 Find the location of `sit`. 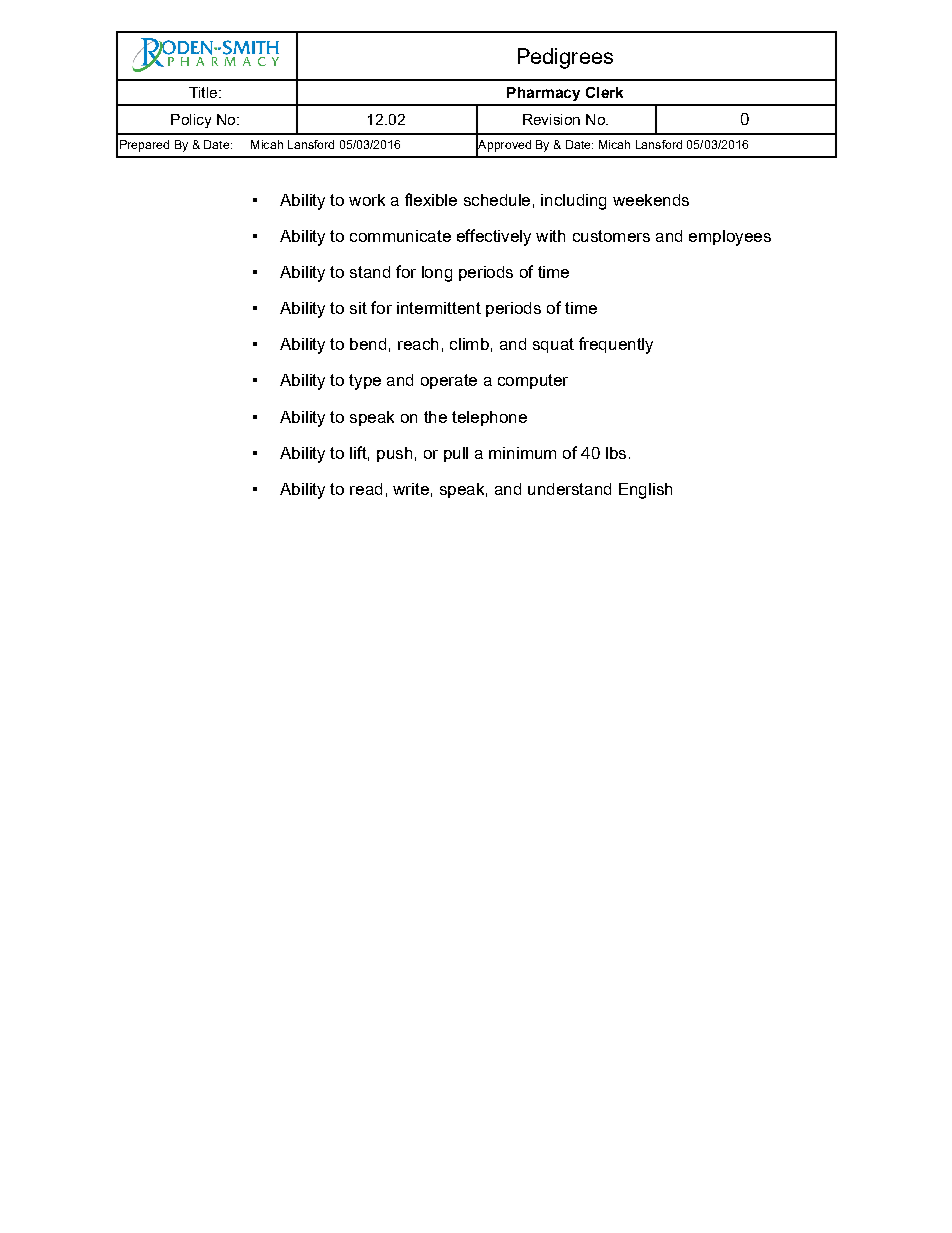

sit is located at coordinates (358, 308).
